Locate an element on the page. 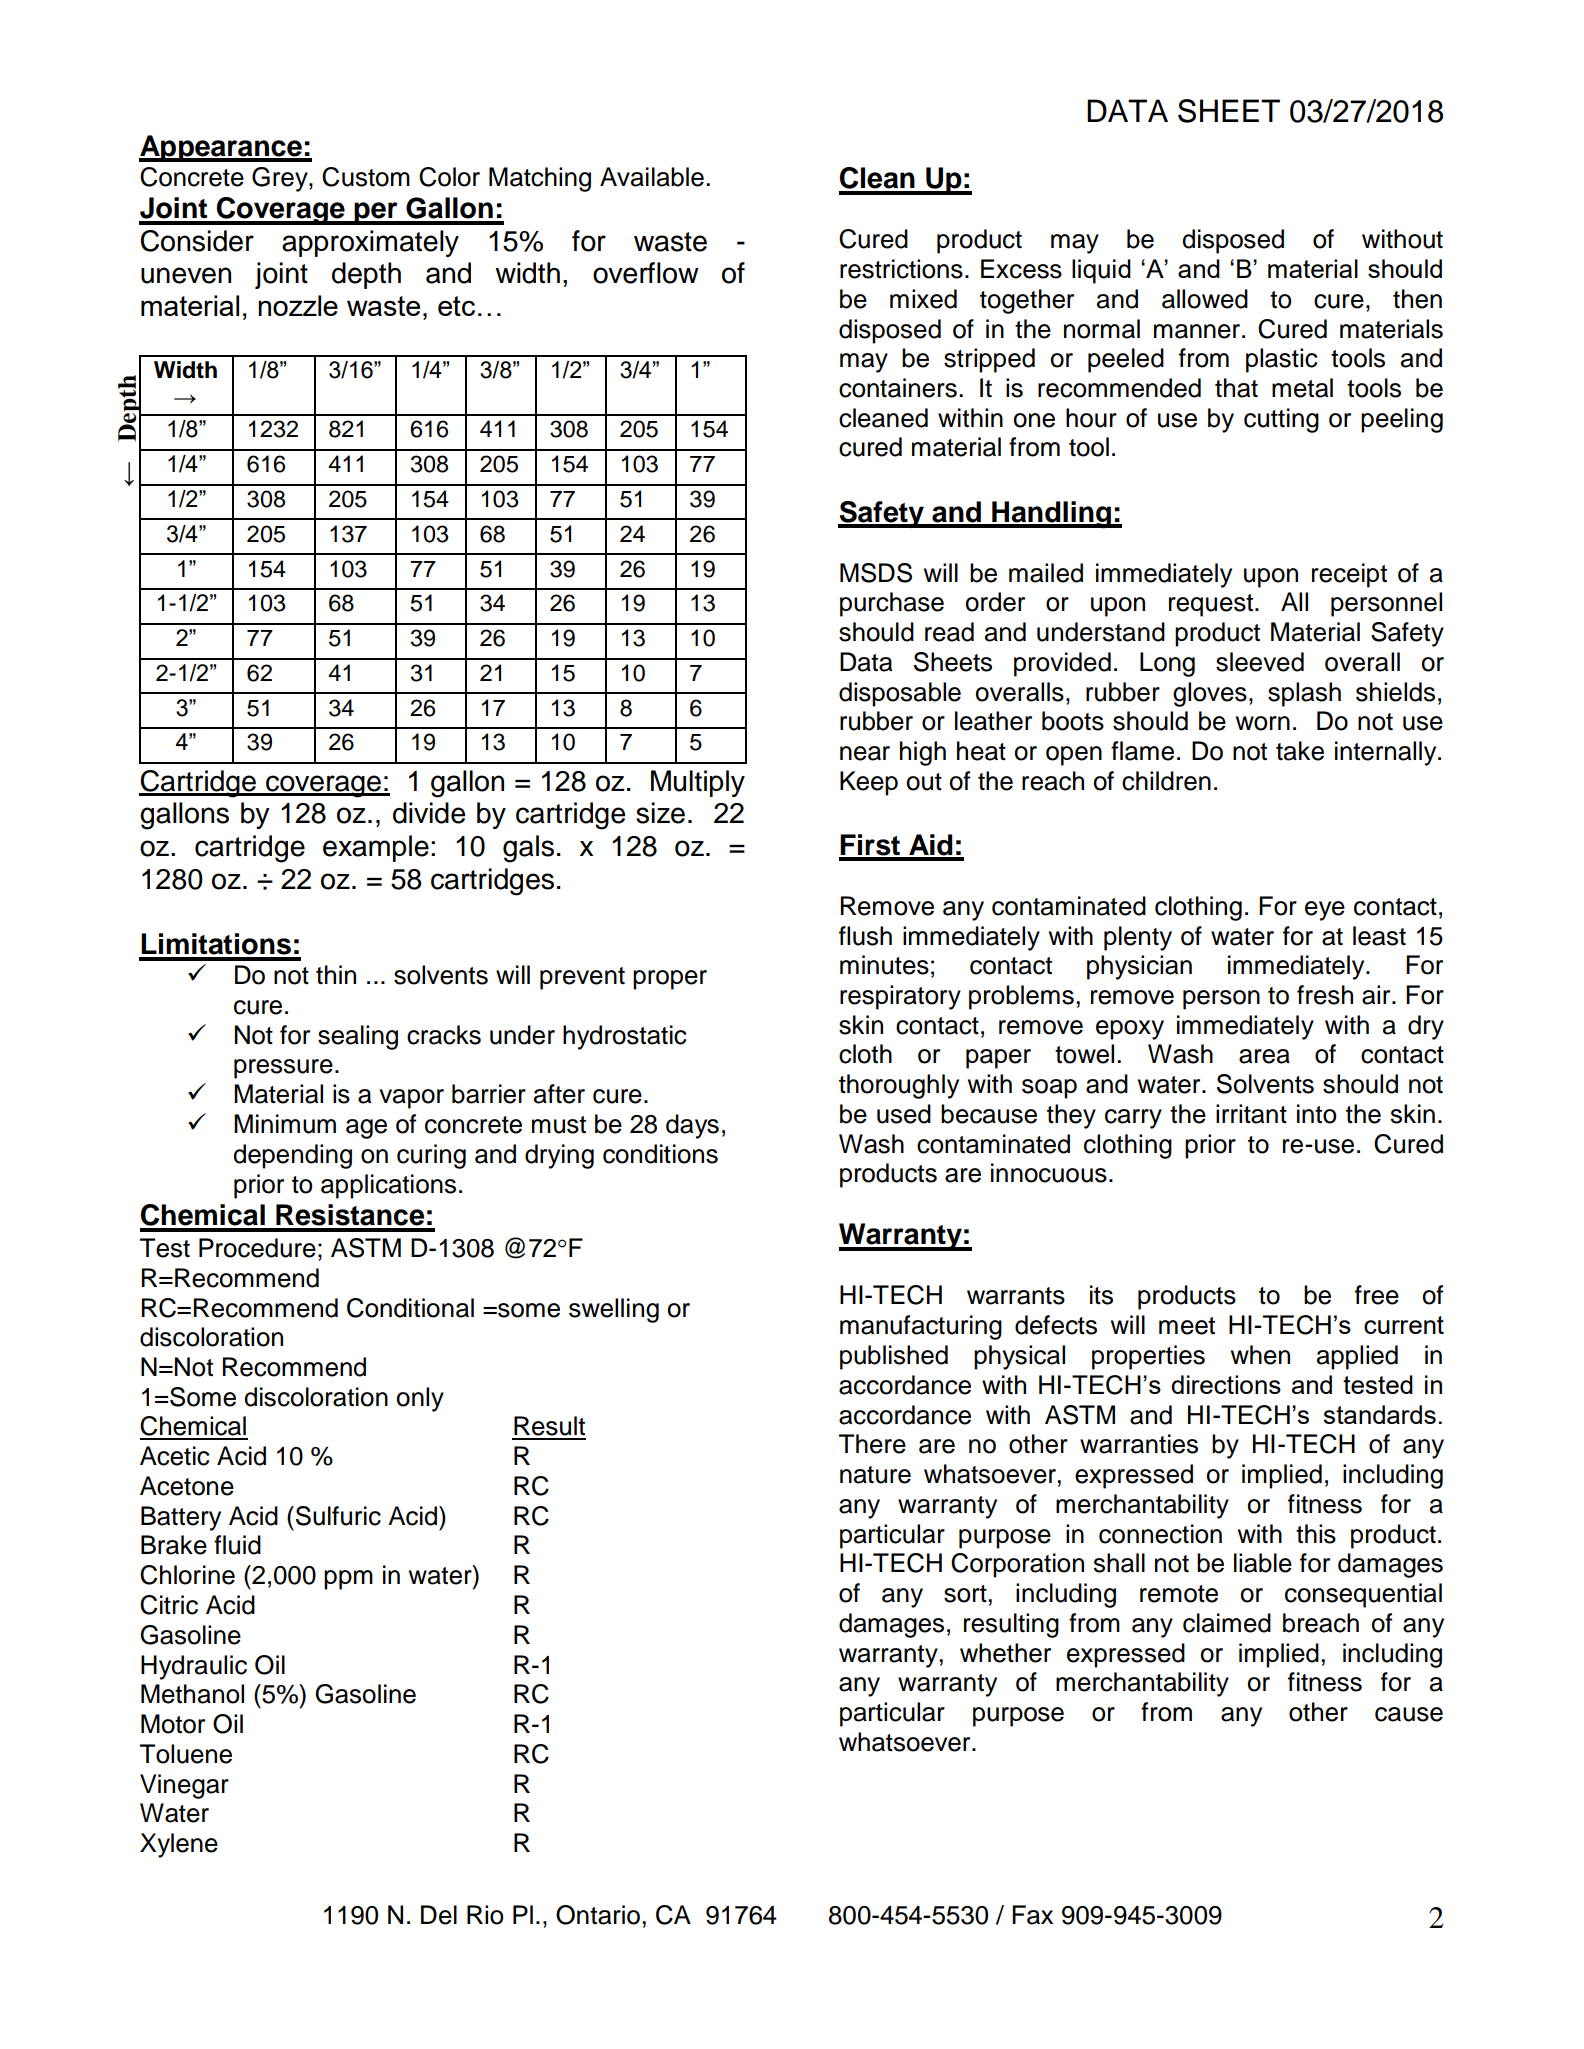 The height and width of the page is (2049, 1584). area is located at coordinates (1264, 1056).
